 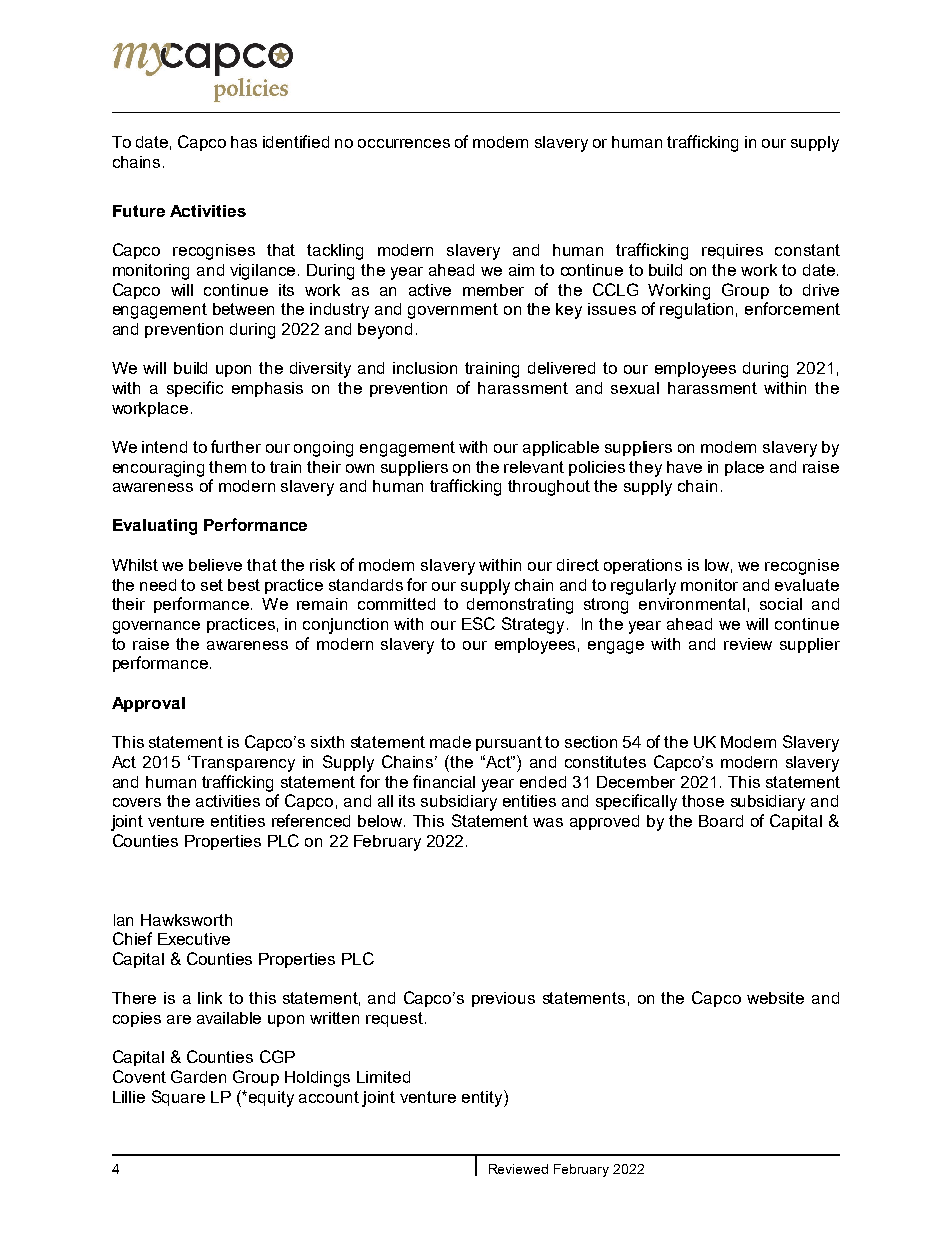 I want to click on those, so click(x=703, y=801).
